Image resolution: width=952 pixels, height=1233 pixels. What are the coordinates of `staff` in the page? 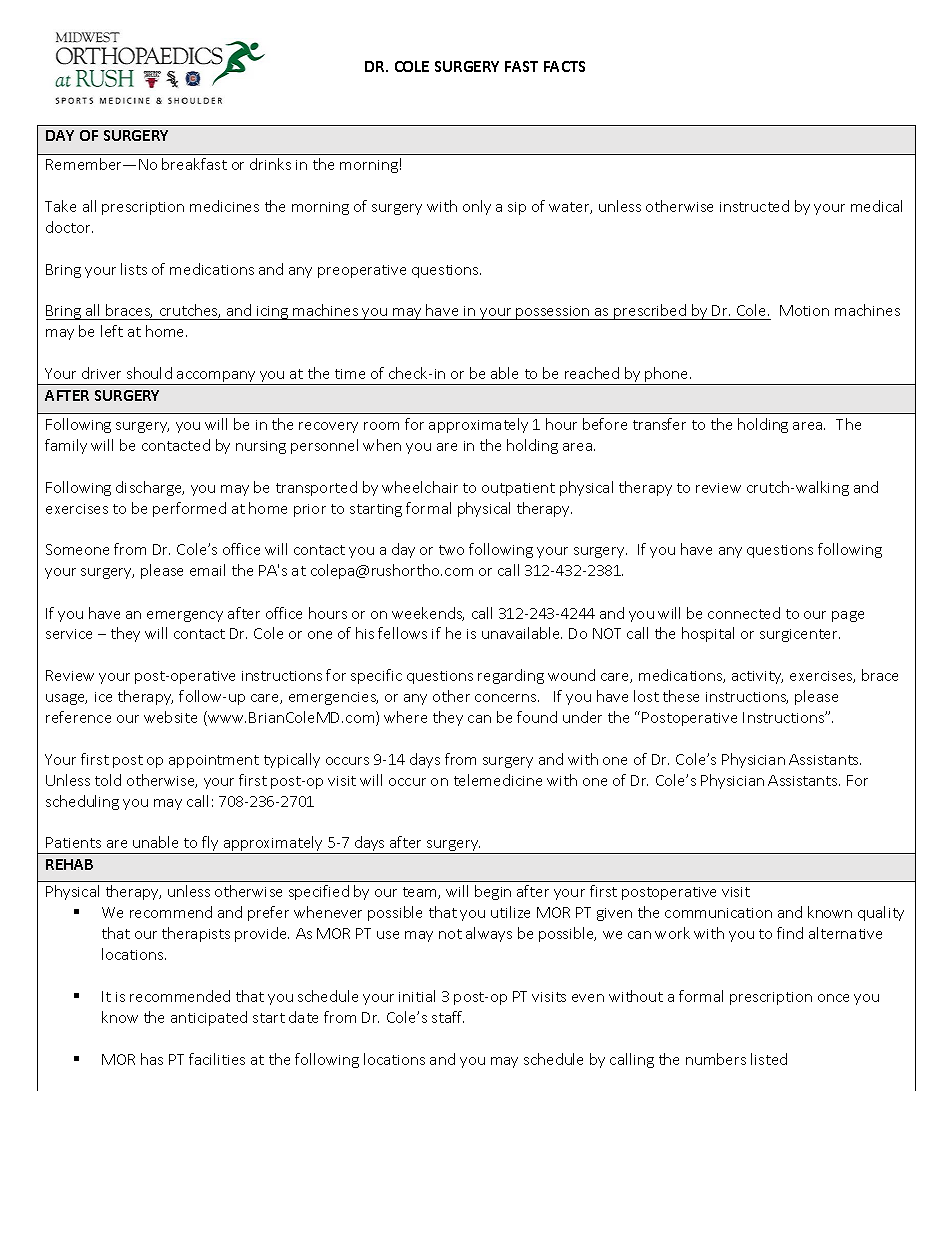 It's located at (448, 1017).
